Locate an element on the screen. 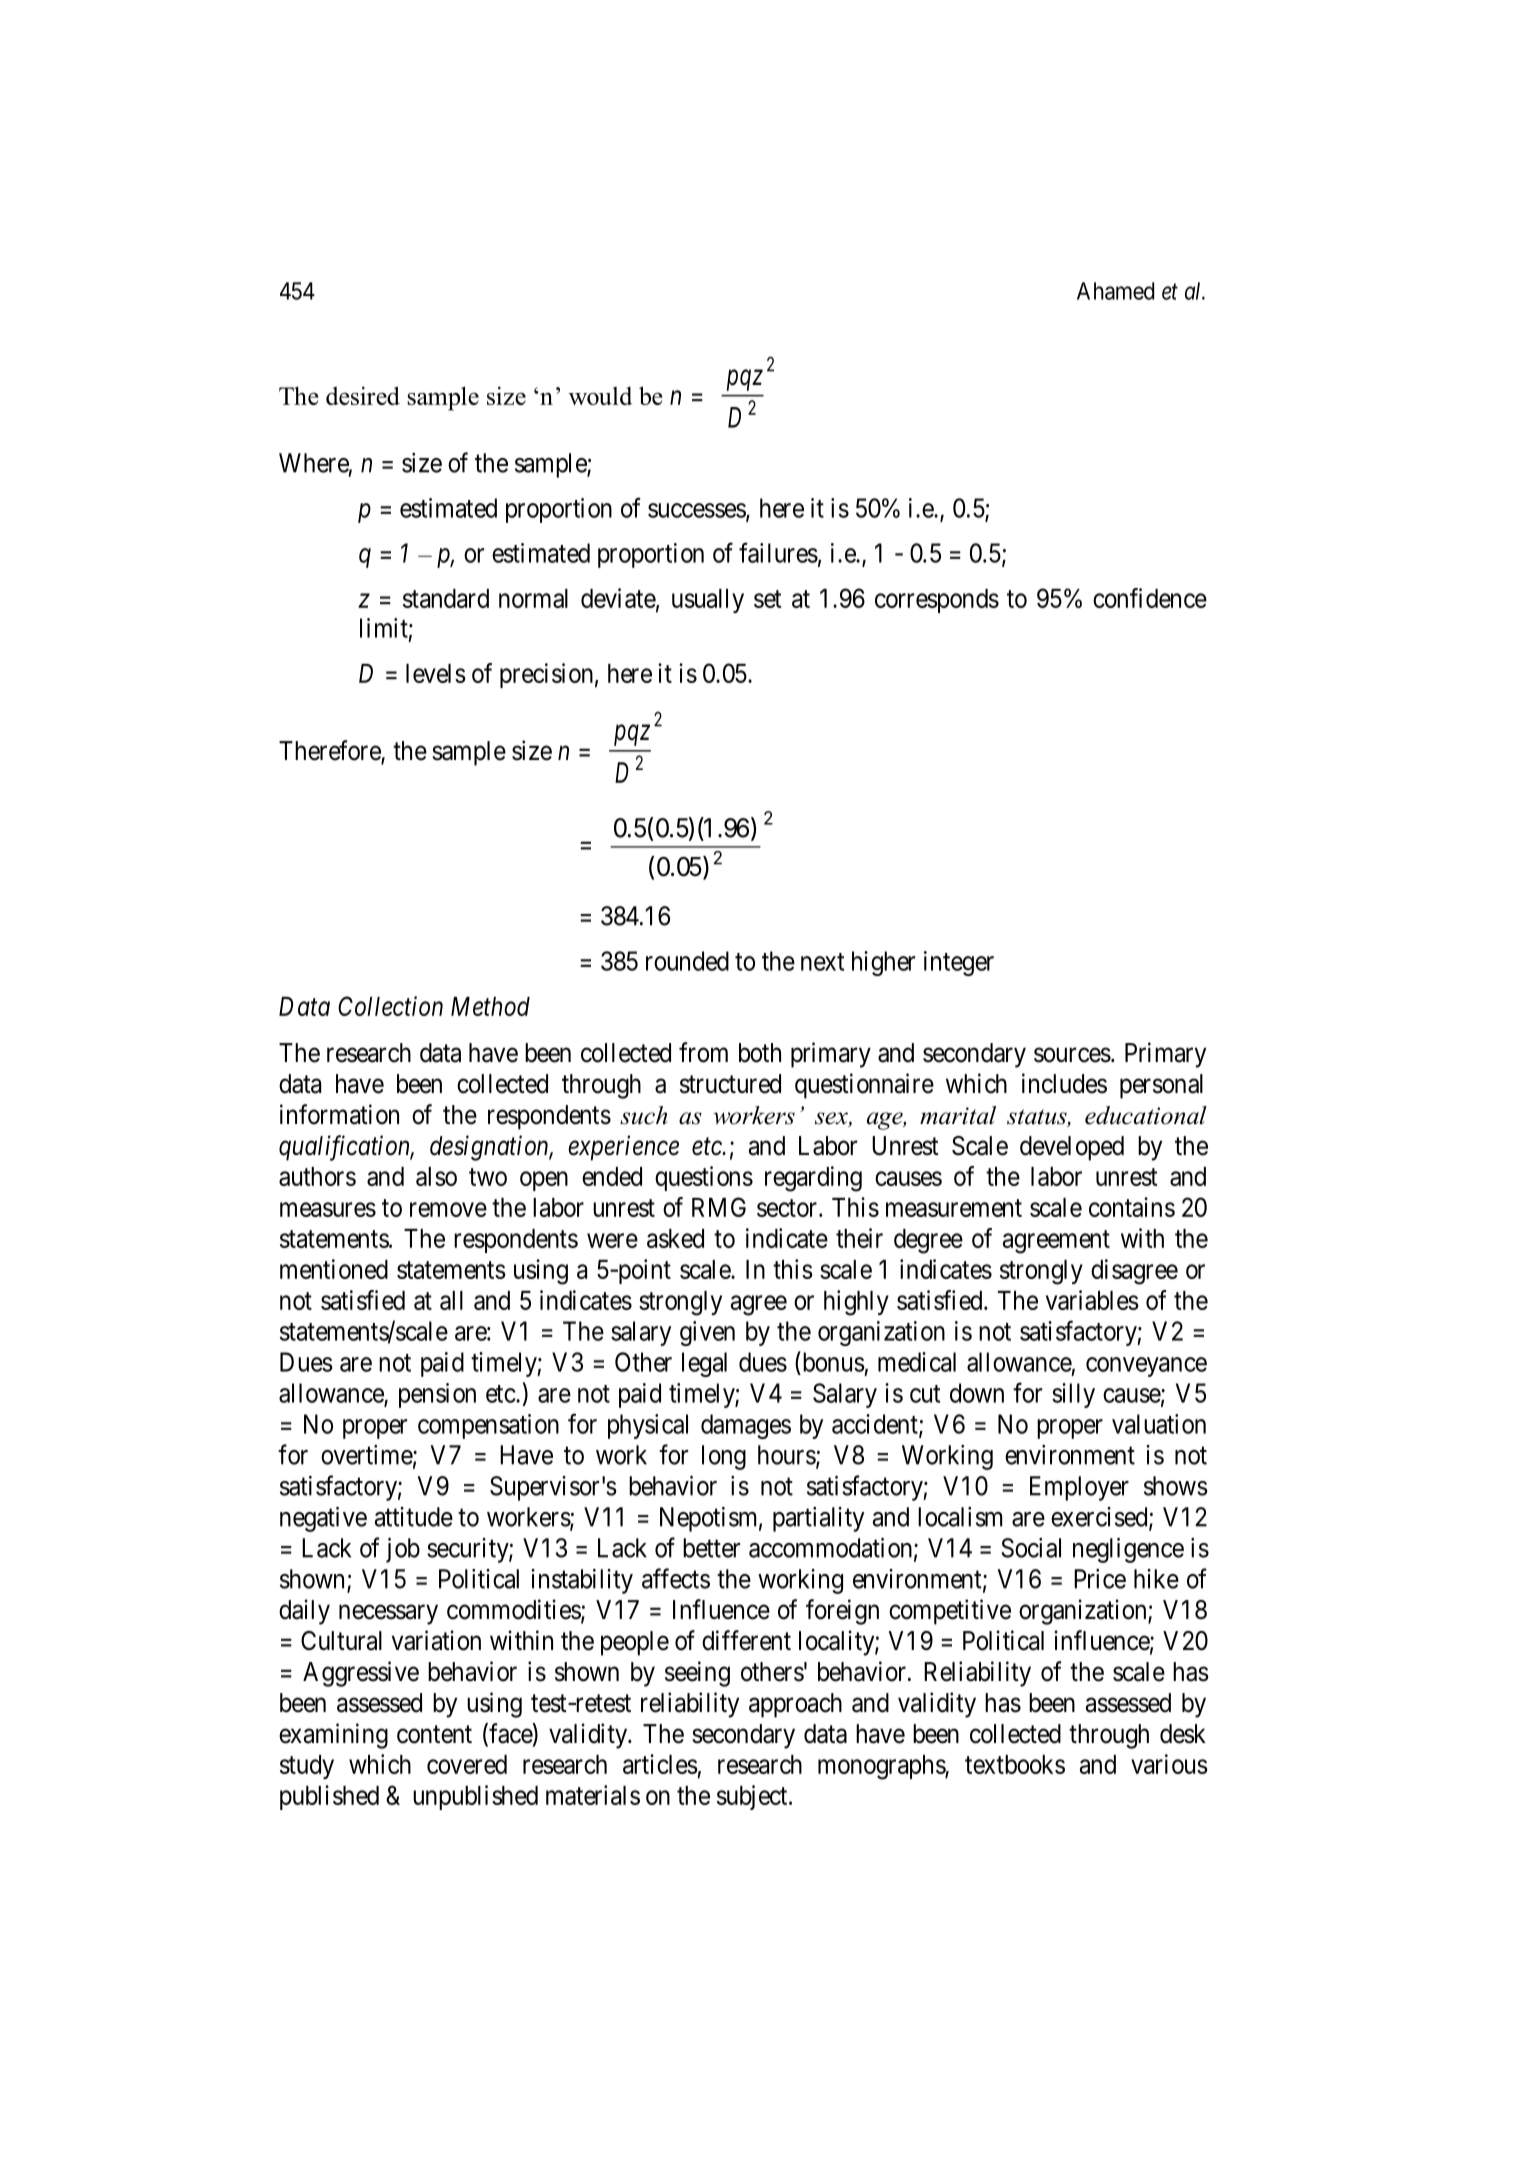  developed is located at coordinates (1072, 1148).
